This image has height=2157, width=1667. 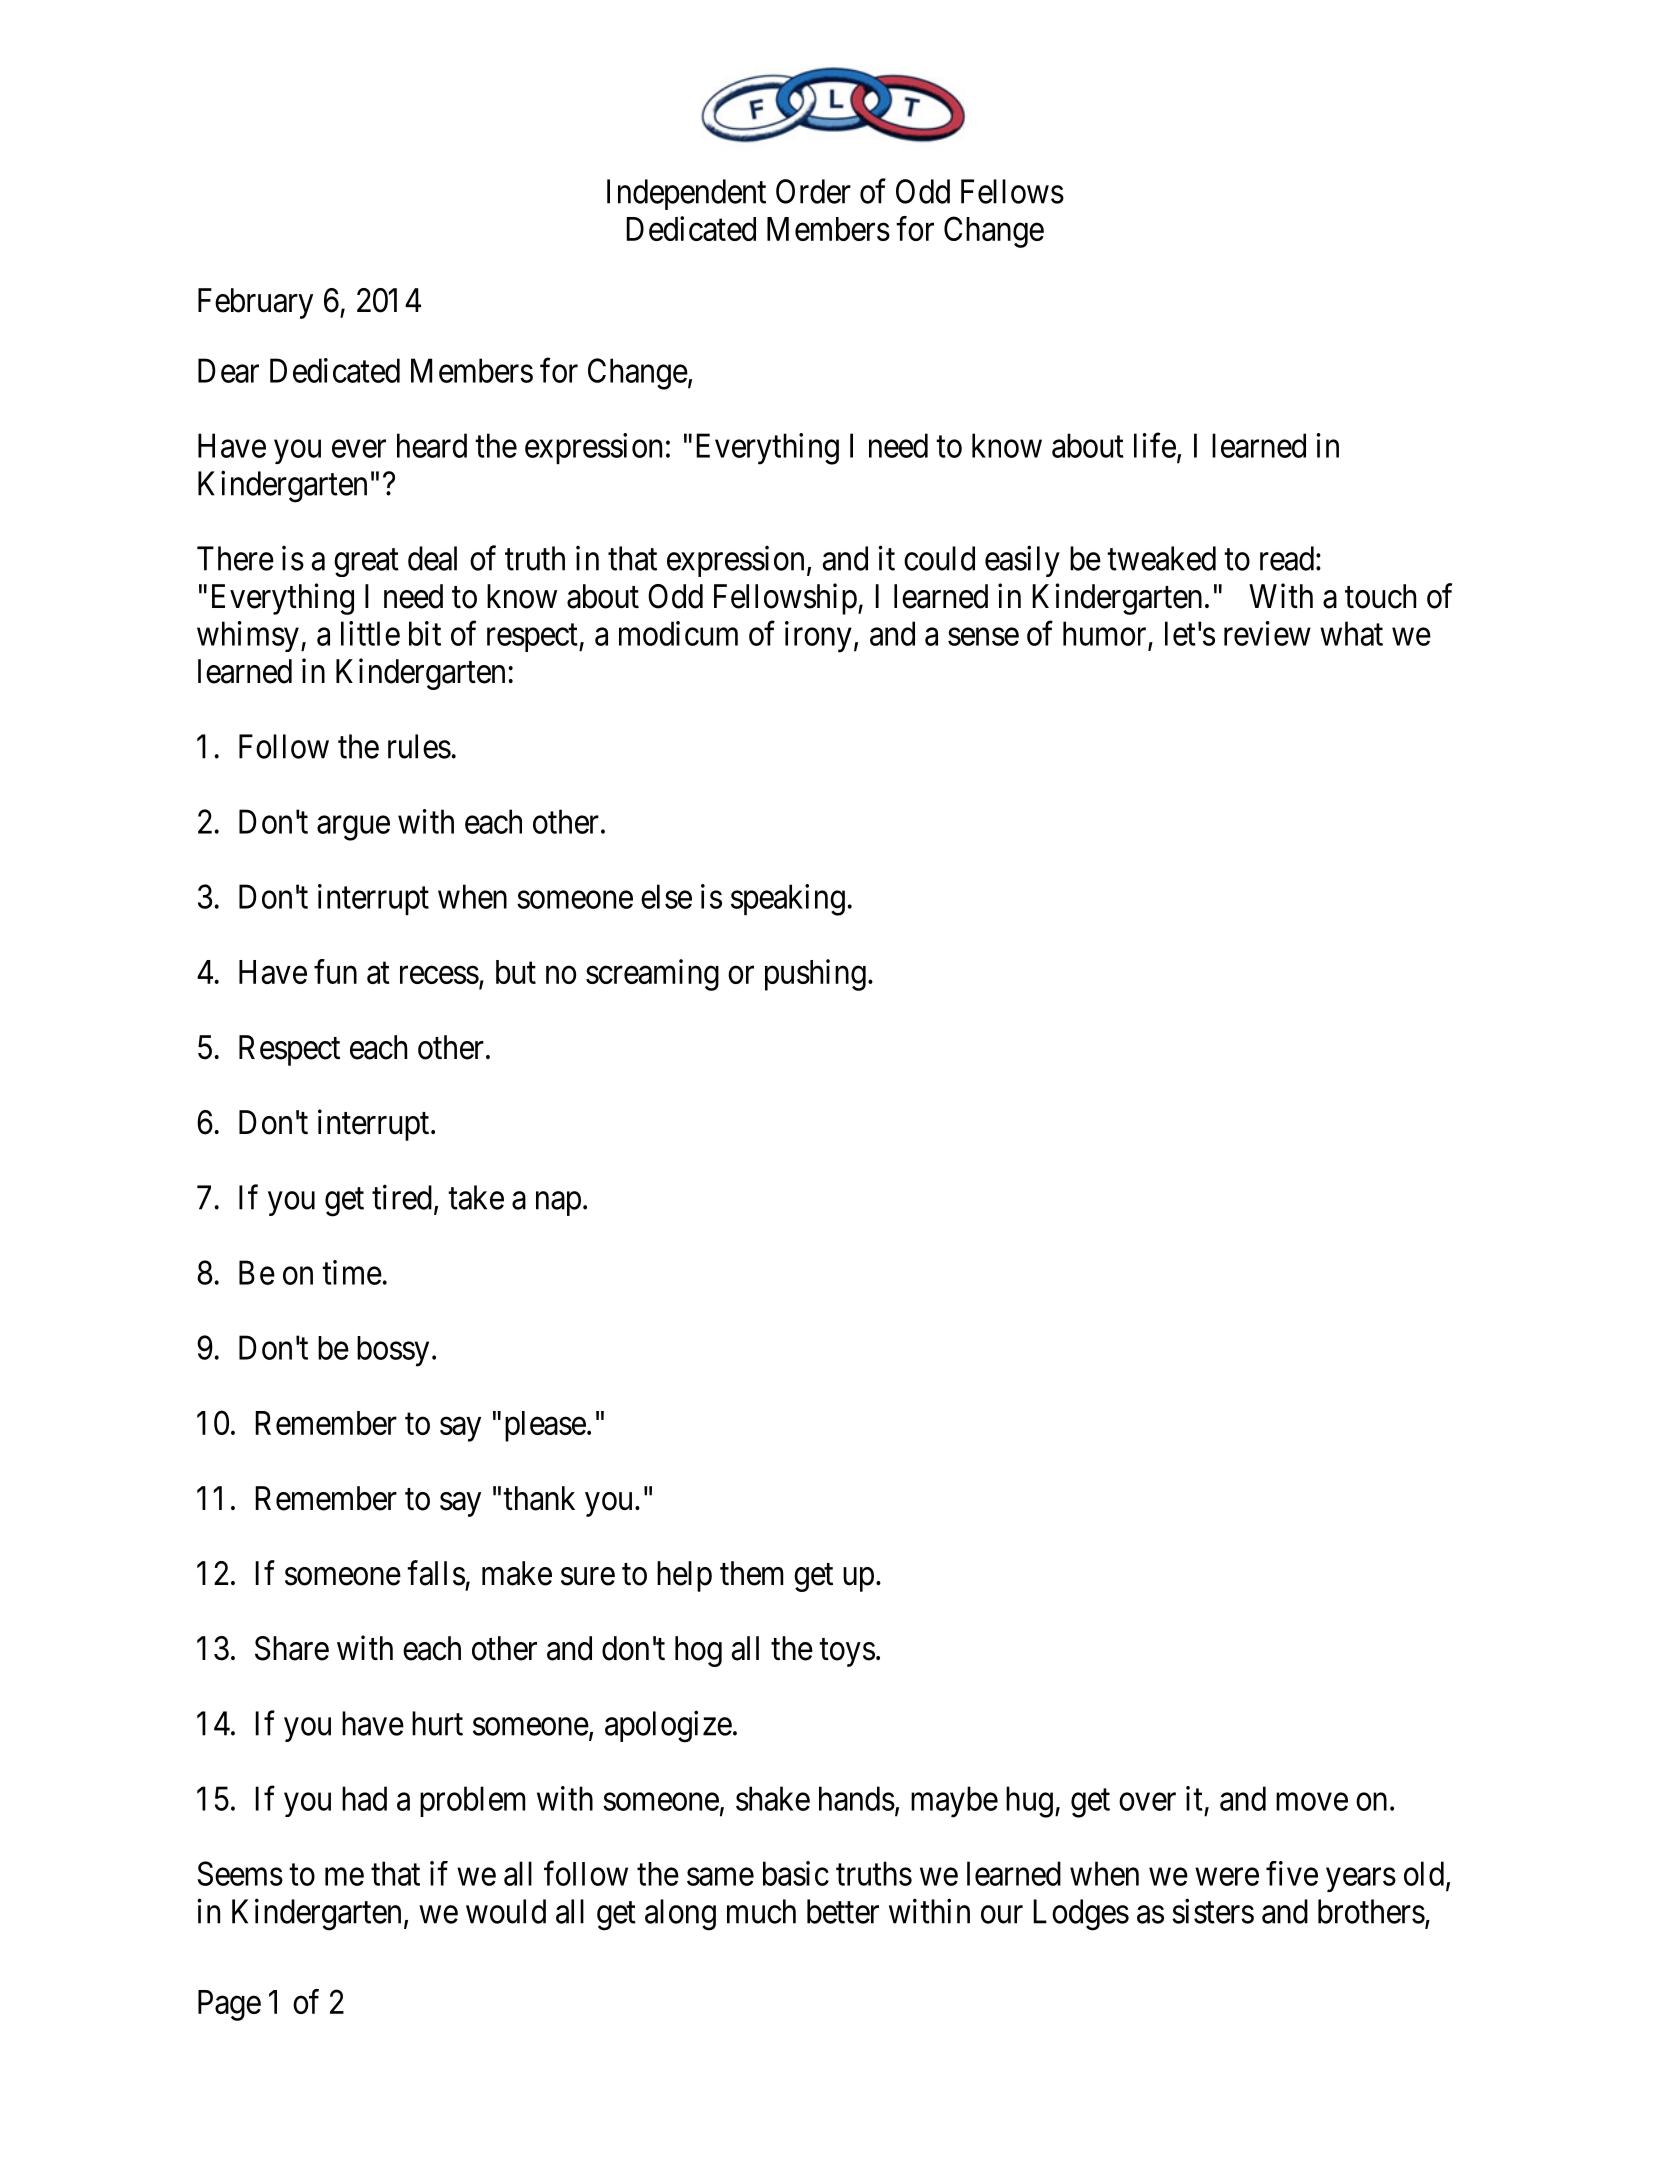 I want to click on basic, so click(x=796, y=1873).
